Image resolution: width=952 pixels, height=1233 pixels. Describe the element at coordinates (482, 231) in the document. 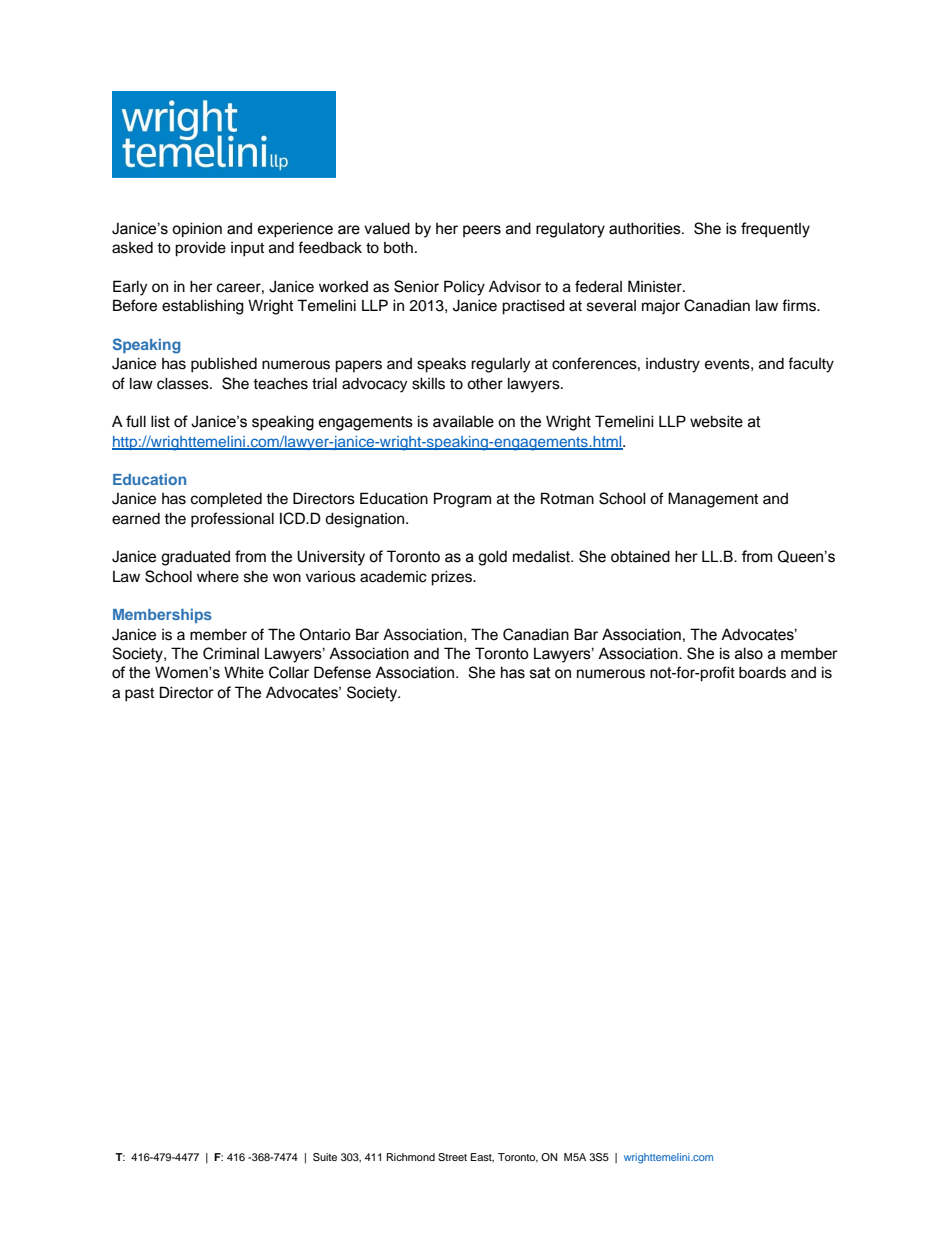

I see `peers` at that location.
